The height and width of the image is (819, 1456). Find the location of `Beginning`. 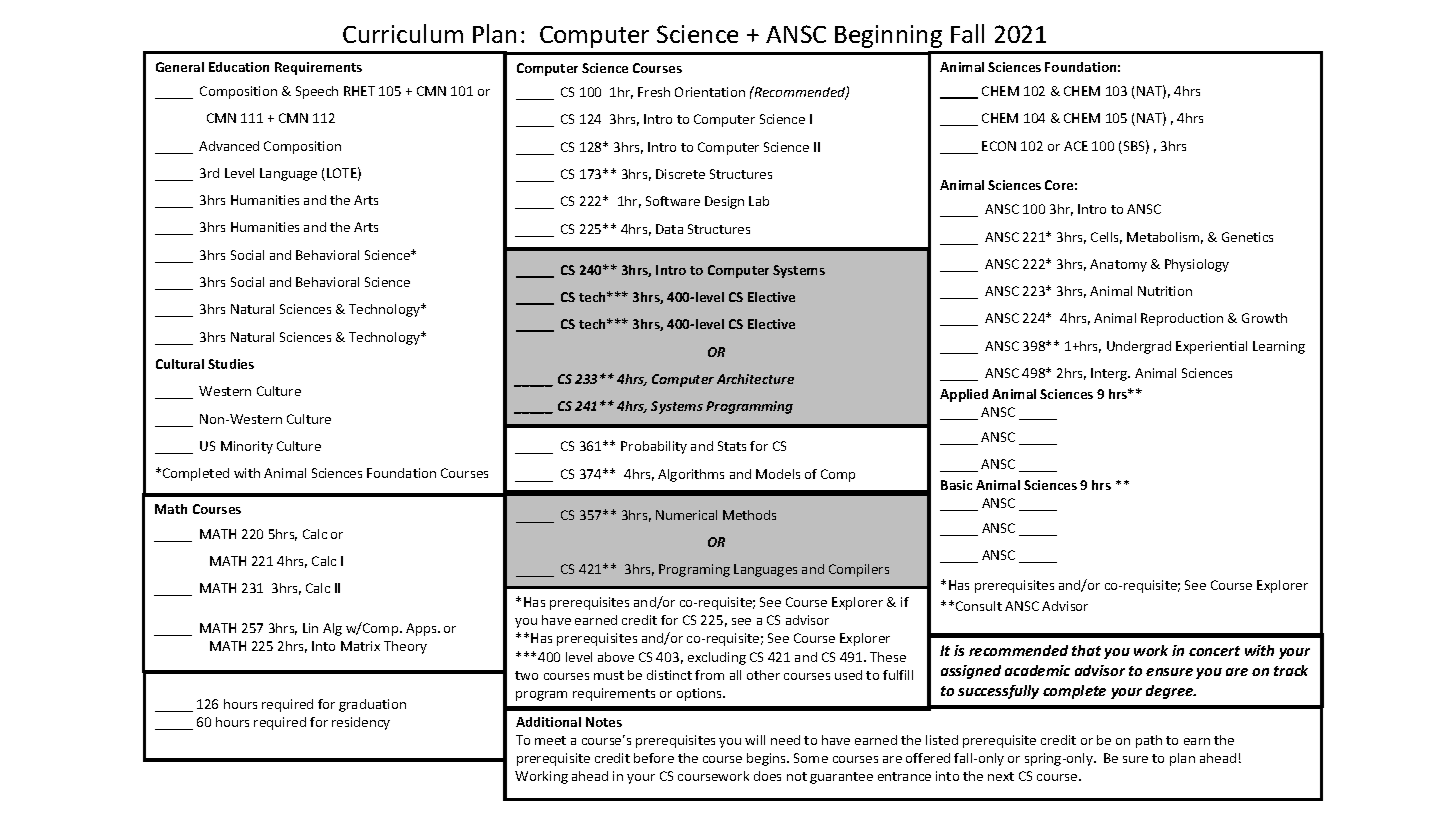

Beginning is located at coordinates (888, 36).
